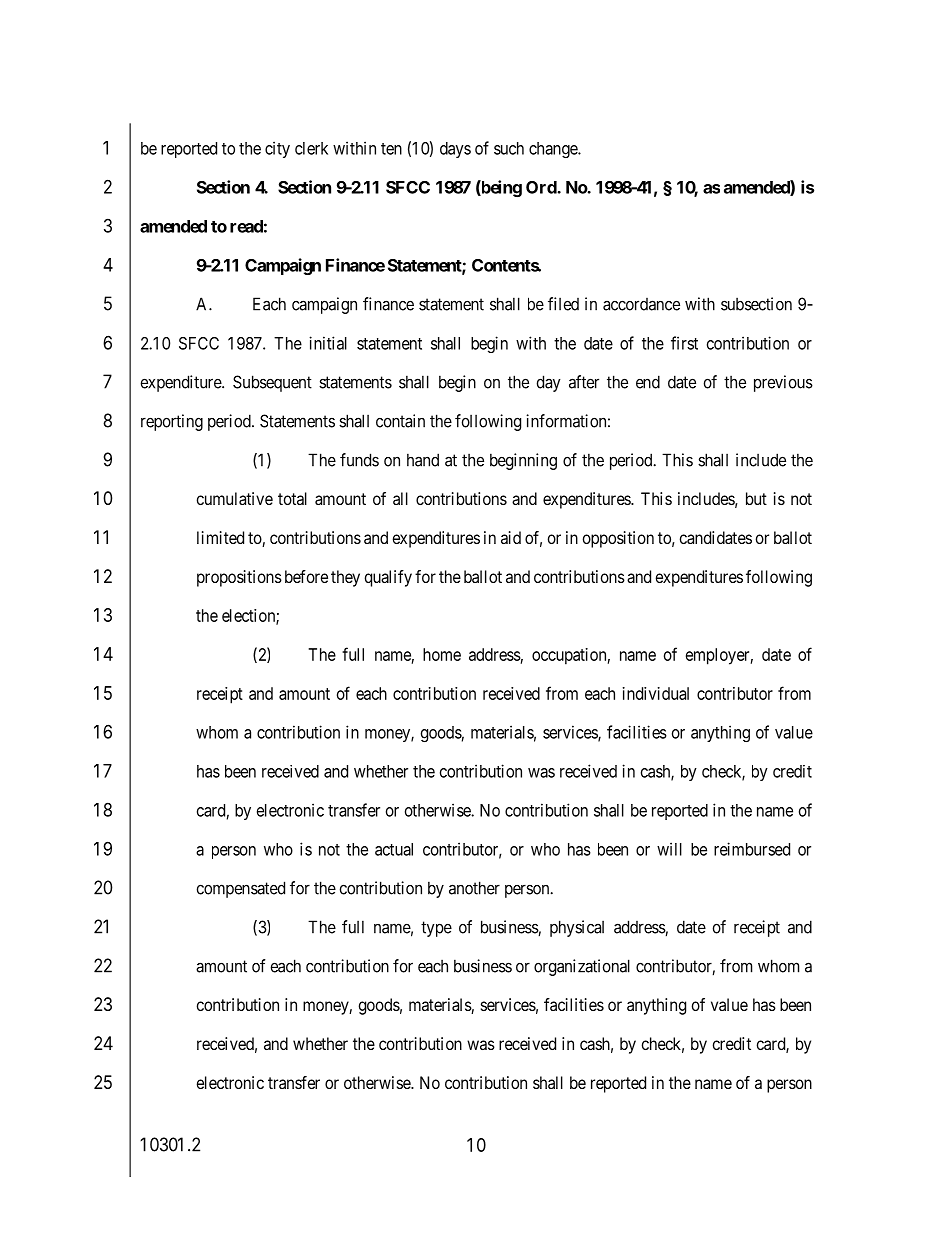  I want to click on city, so click(277, 149).
